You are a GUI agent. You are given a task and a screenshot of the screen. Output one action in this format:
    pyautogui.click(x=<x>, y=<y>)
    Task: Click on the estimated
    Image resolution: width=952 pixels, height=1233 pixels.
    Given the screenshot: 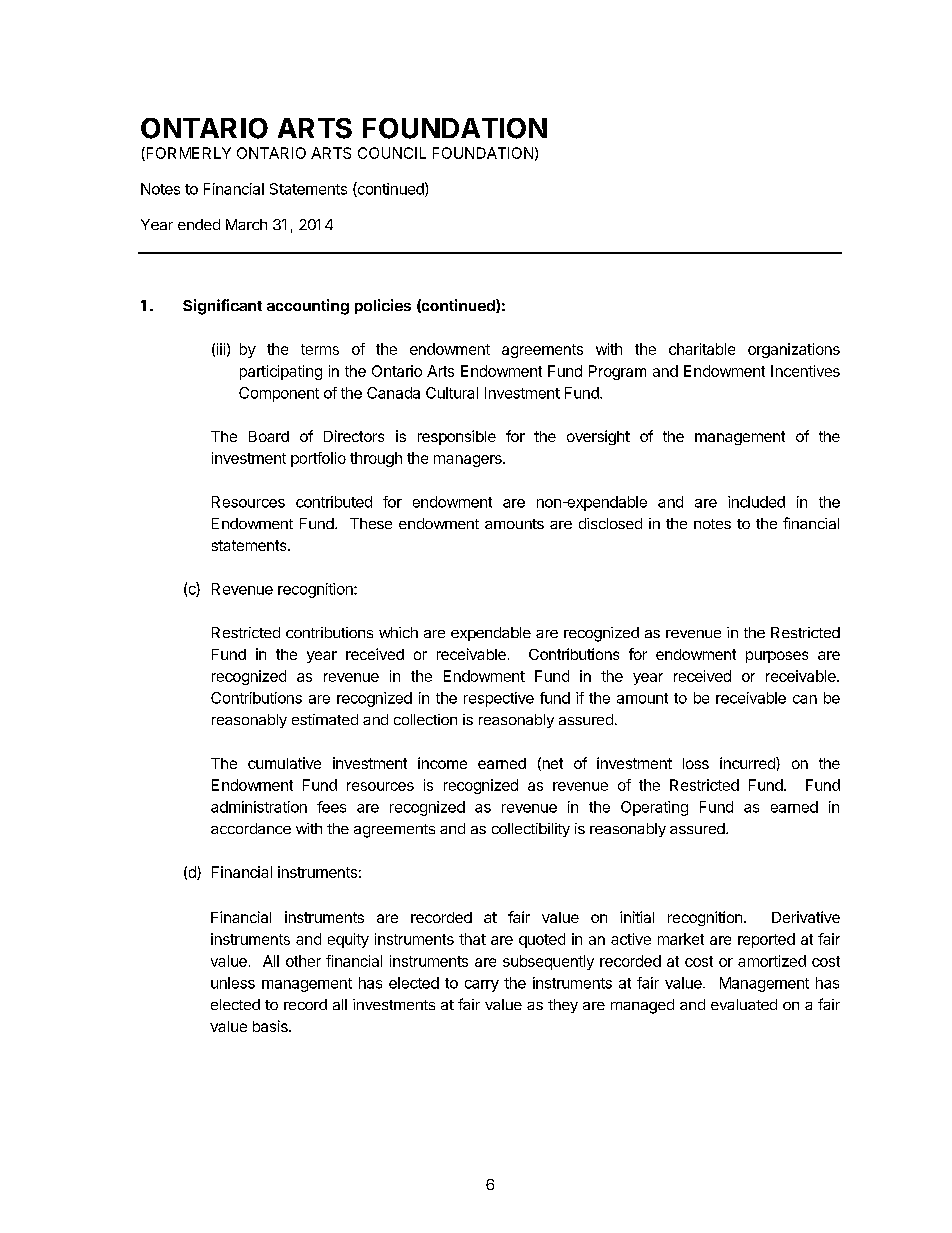 What is the action you would take?
    pyautogui.click(x=325, y=719)
